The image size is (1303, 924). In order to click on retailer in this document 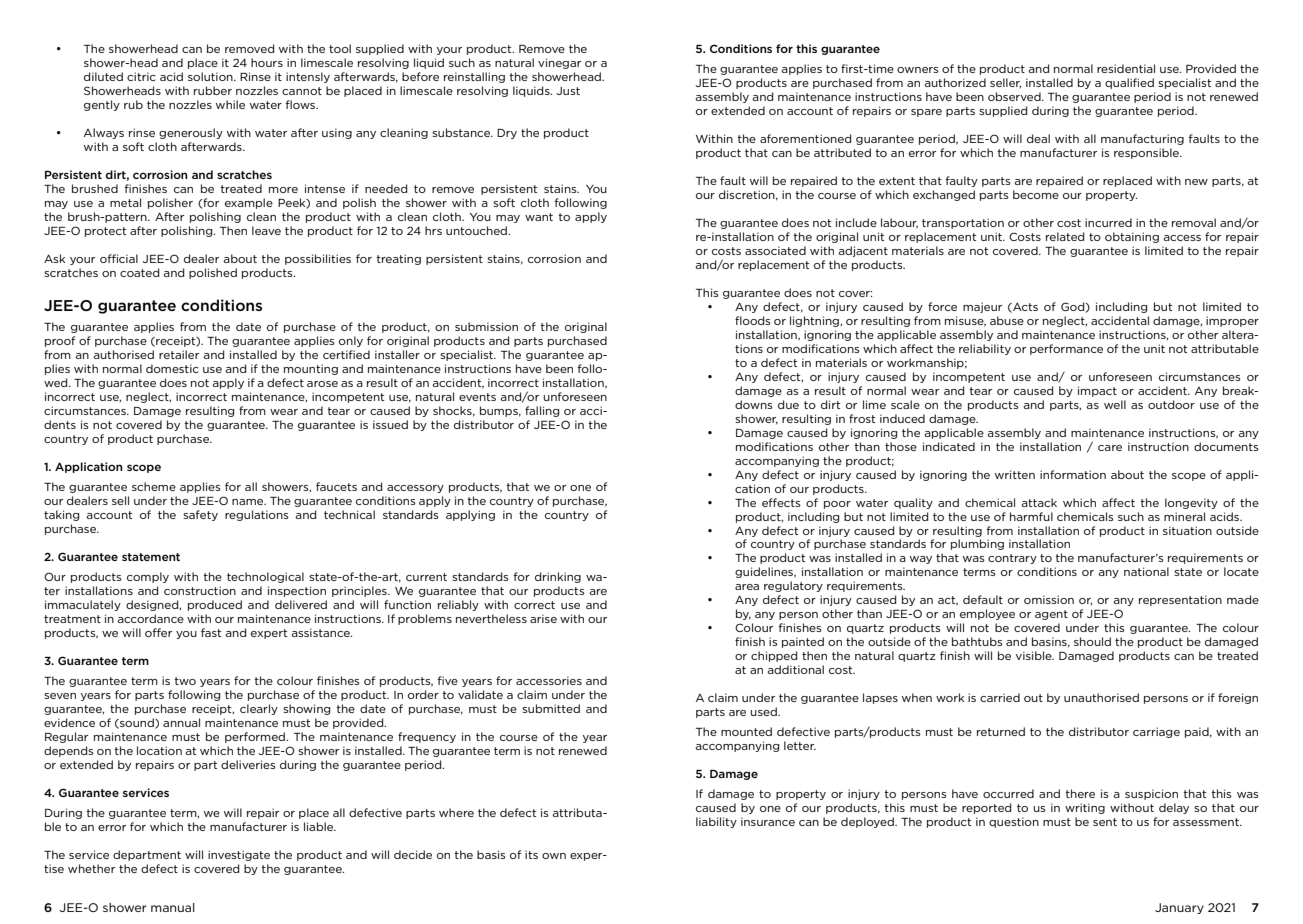, I will do `click(179, 354)`.
